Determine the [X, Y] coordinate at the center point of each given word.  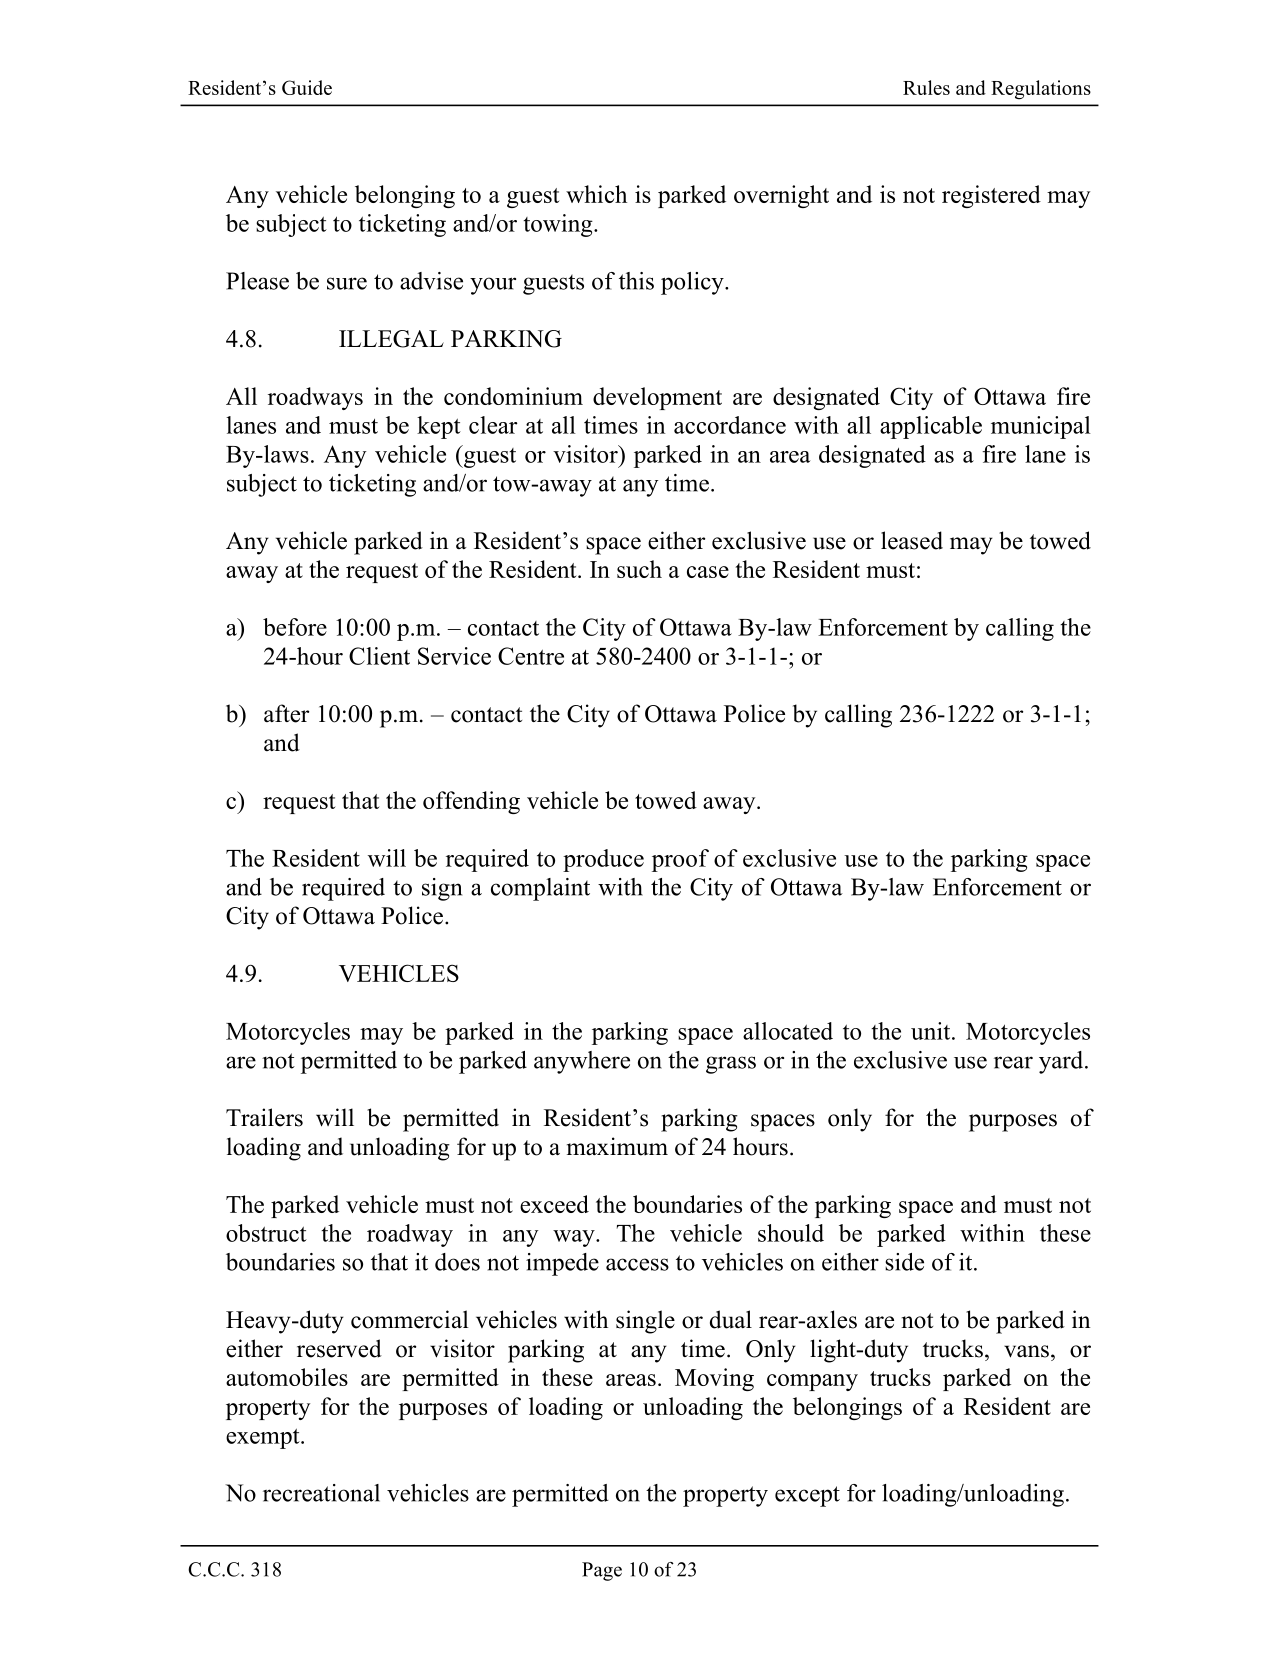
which [596, 194]
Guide [307, 87]
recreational [321, 1493]
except [807, 1496]
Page [602, 1571]
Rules [926, 87]
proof [680, 860]
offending [471, 802]
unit [932, 1031]
